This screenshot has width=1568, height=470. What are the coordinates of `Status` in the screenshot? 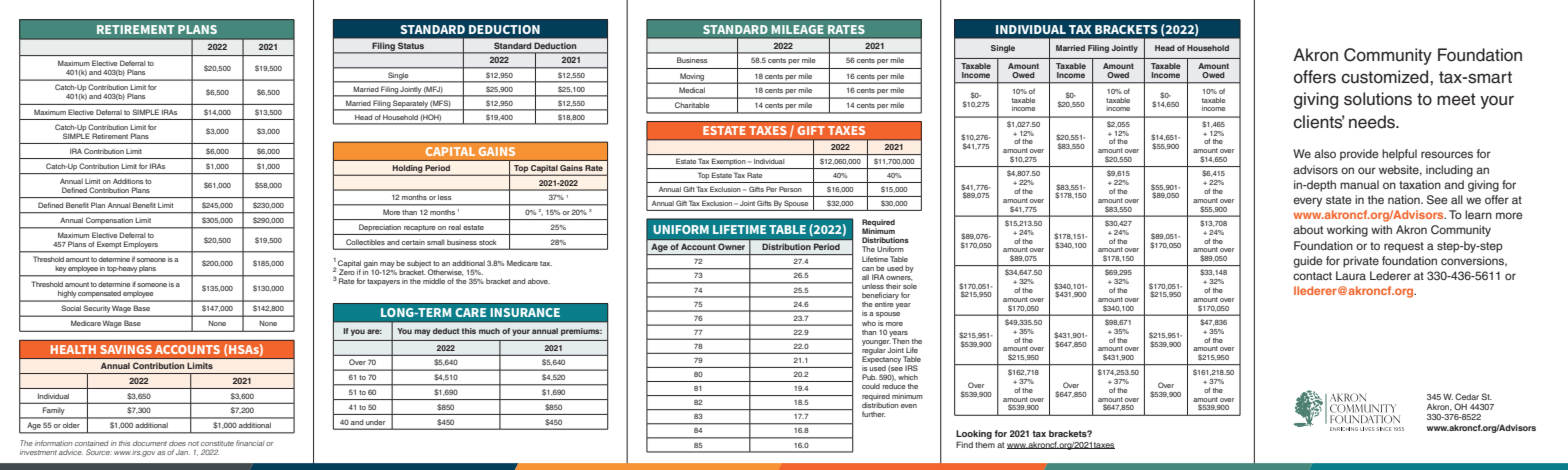 It's located at (411, 46).
